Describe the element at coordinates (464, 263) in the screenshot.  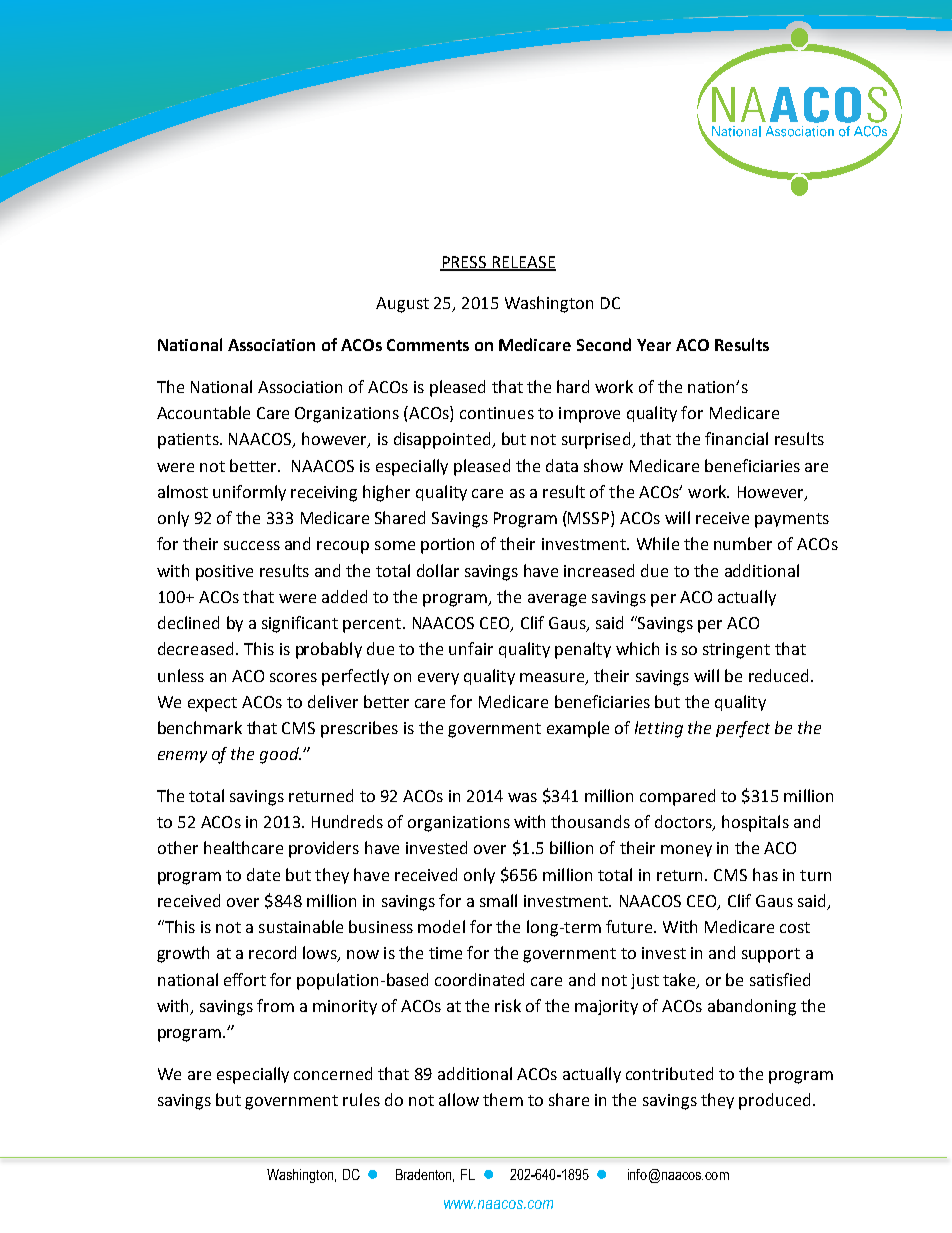
I see `PRESS` at that location.
